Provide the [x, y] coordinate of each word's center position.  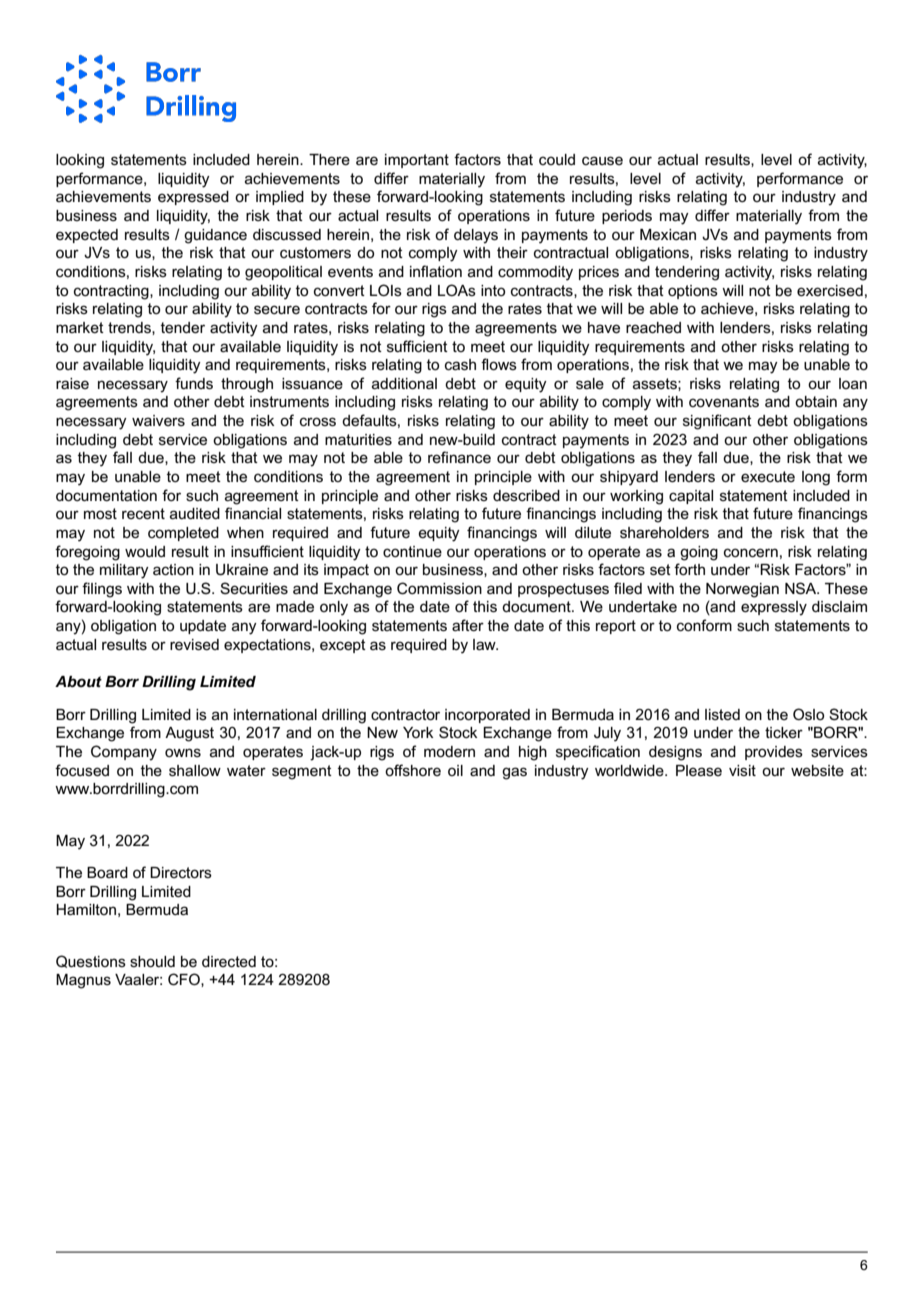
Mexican [668, 234]
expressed [193, 198]
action [173, 569]
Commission [439, 588]
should [152, 961]
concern [751, 552]
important [417, 161]
